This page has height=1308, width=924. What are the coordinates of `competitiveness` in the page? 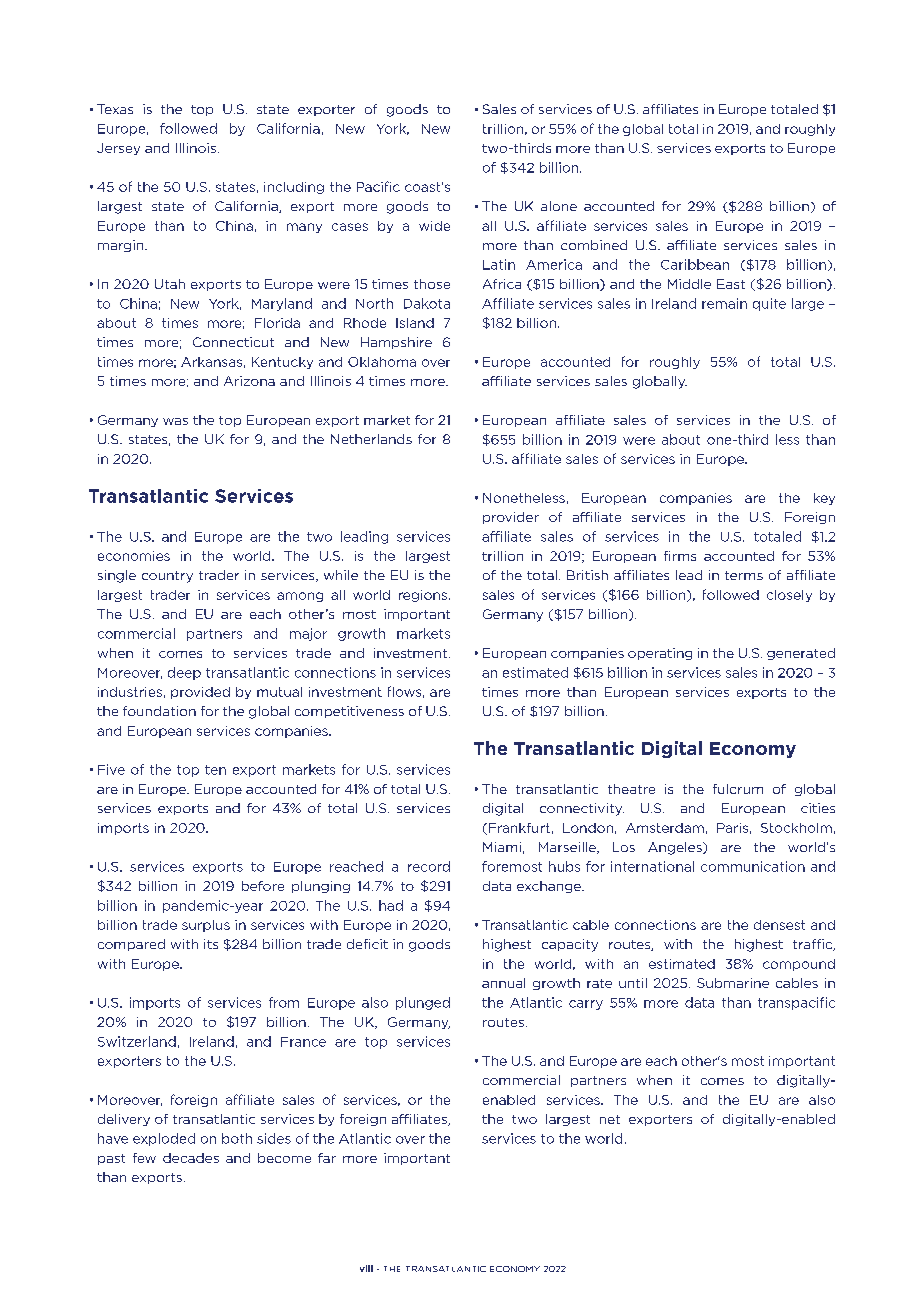 It's located at (349, 712).
